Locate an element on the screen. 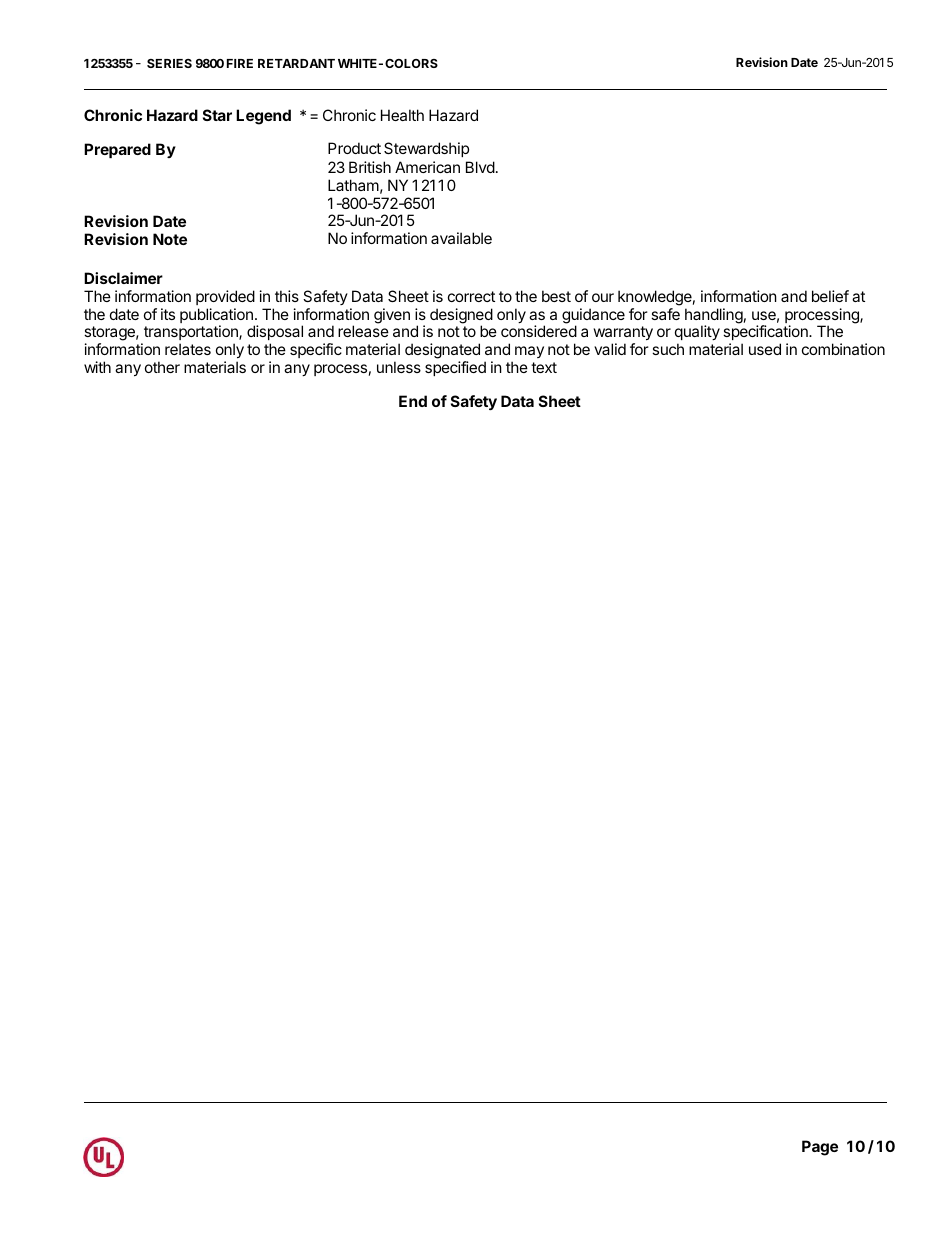  relates is located at coordinates (188, 349).
